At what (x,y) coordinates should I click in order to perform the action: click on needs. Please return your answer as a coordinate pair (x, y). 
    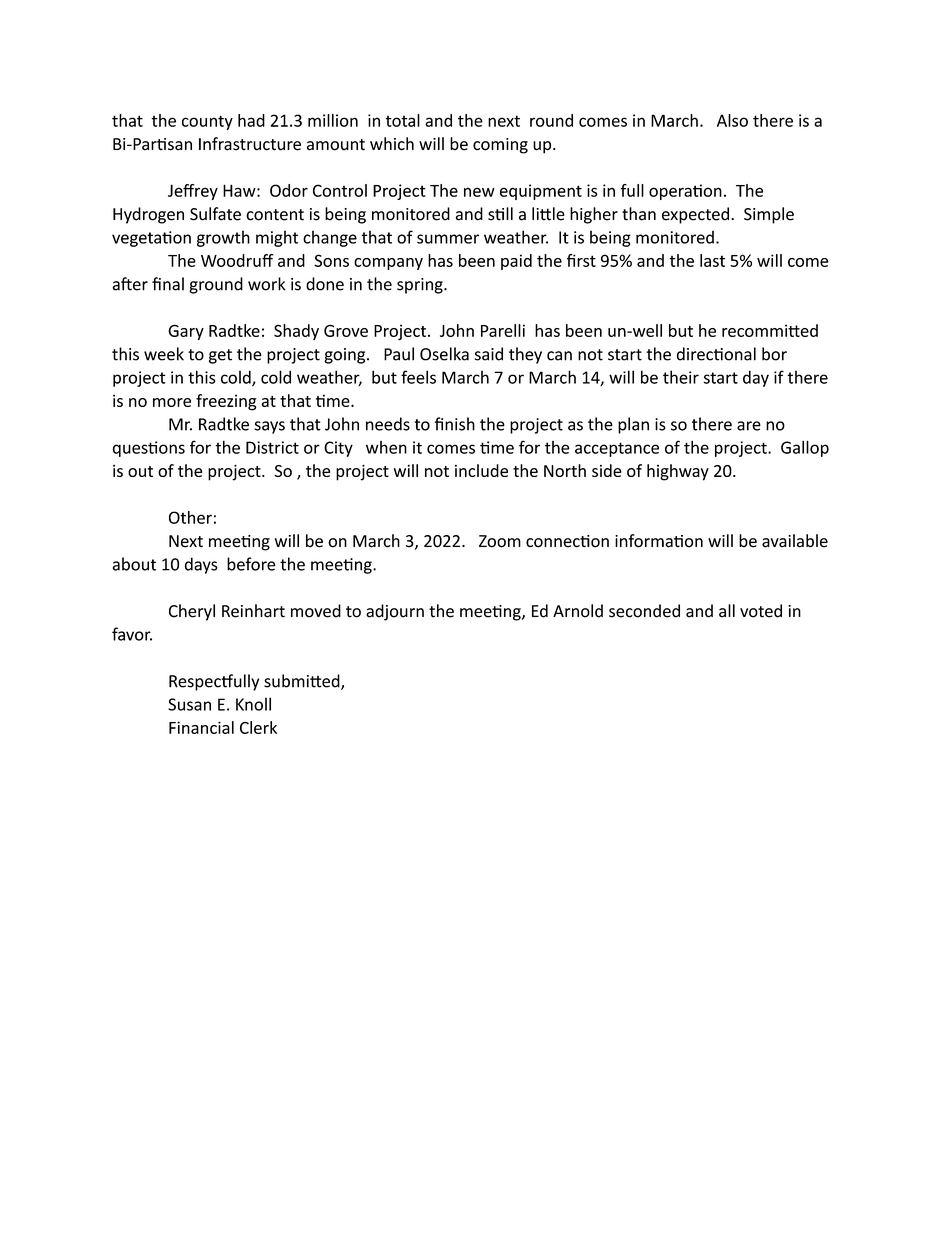
    Looking at the image, I should click on (388, 424).
